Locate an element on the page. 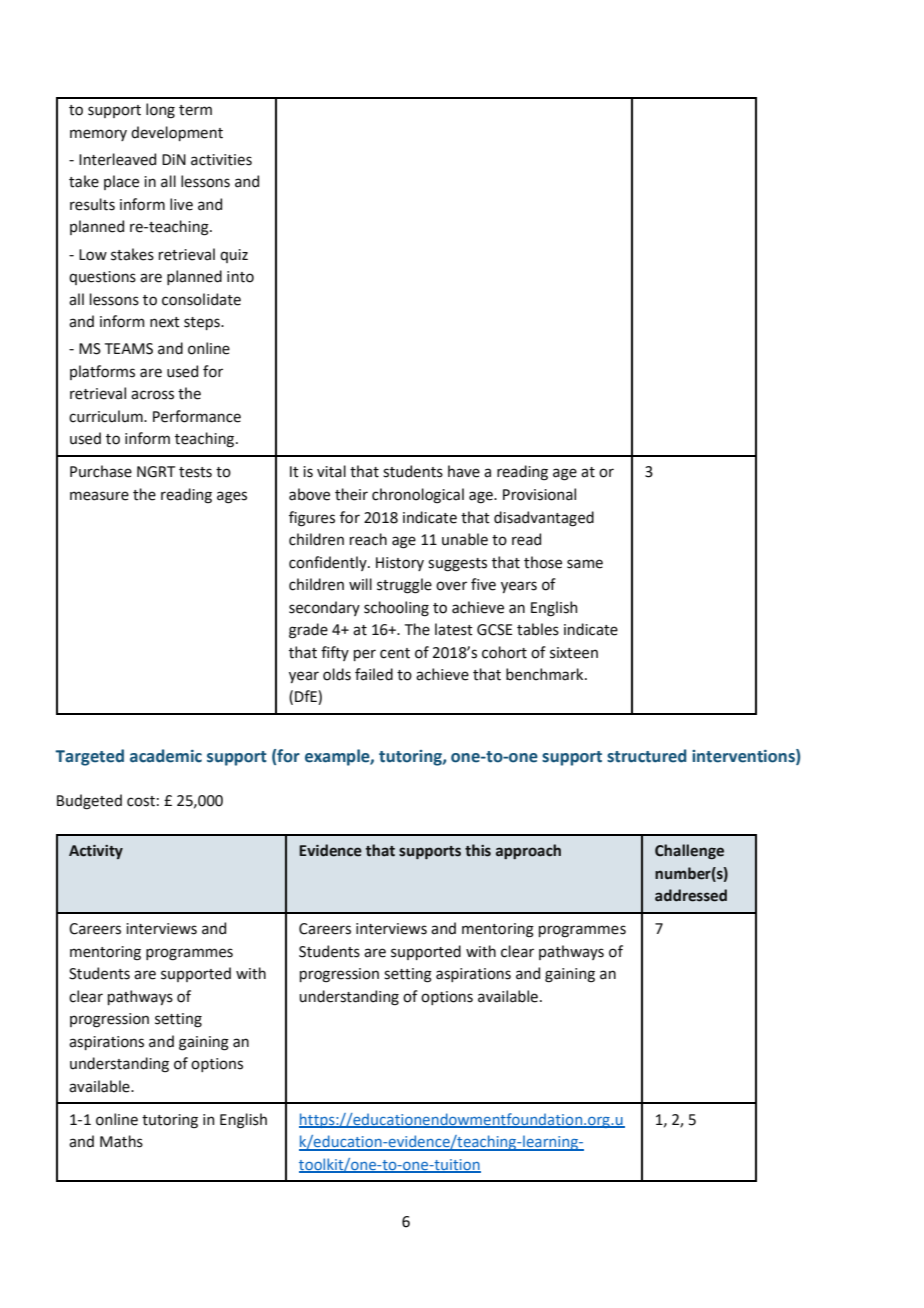 This page has height=1308, width=924. structured is located at coordinates (647, 756).
